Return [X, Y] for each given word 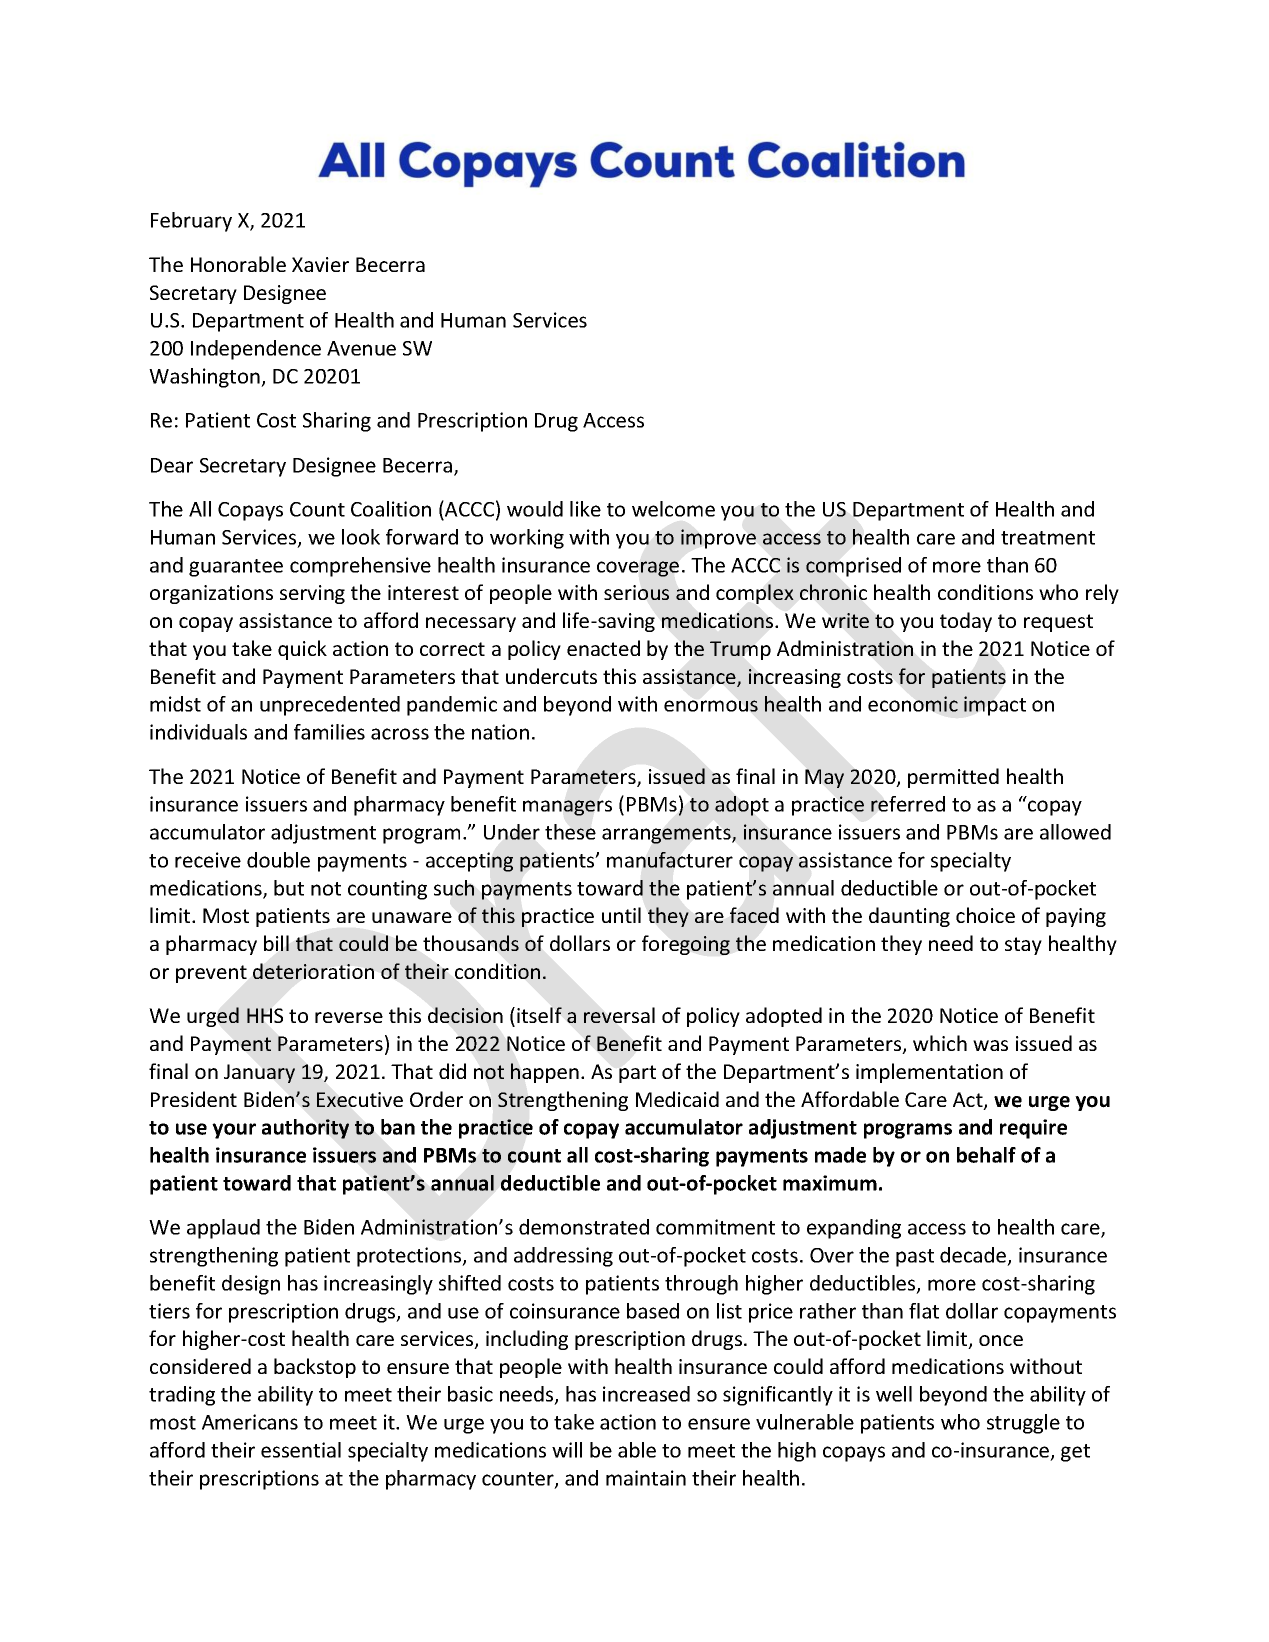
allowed [1075, 832]
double [278, 860]
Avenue [361, 348]
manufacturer [670, 860]
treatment [1048, 538]
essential [301, 1450]
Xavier [320, 264]
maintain [646, 1478]
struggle [1023, 1424]
